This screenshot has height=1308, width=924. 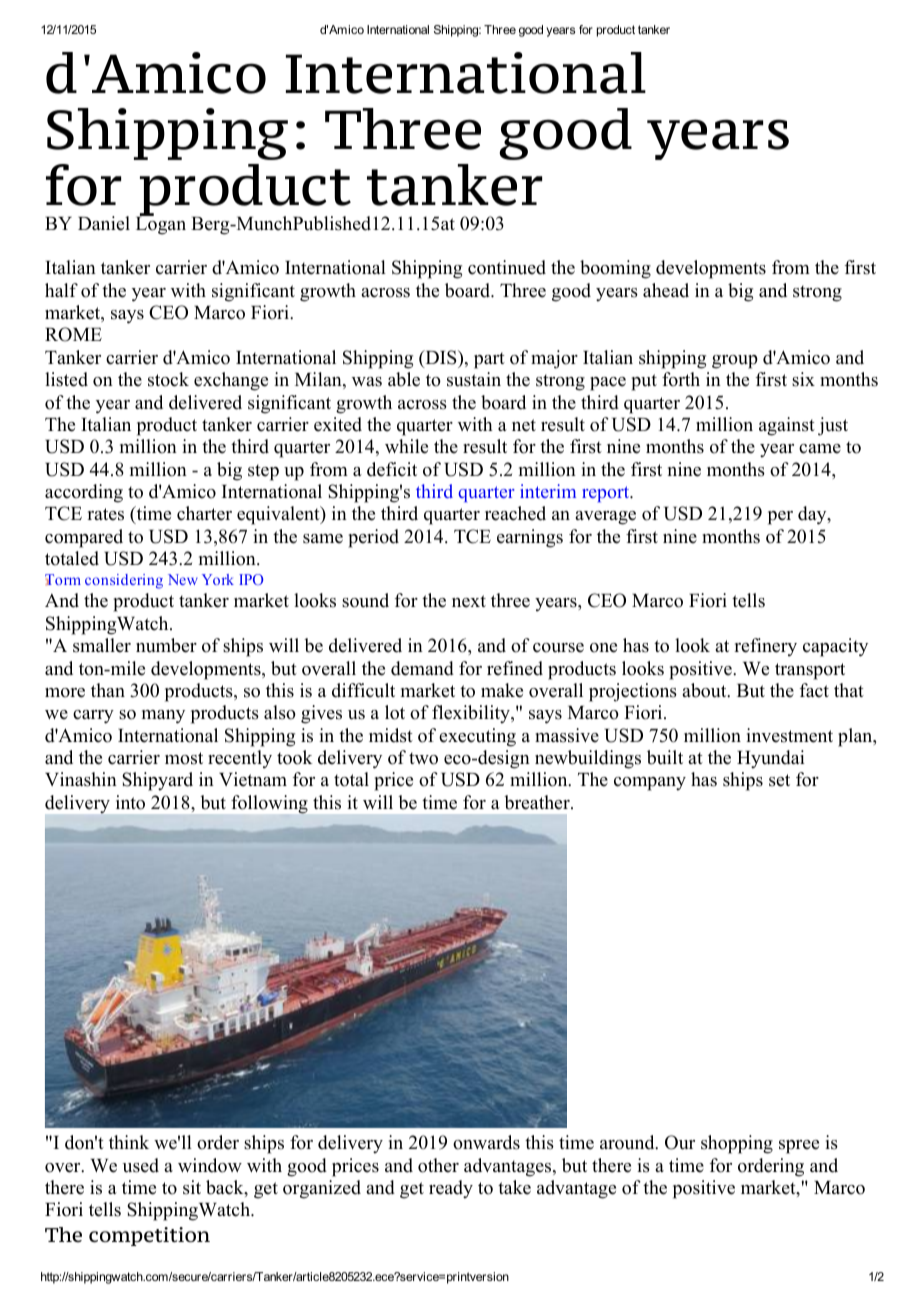 What do you see at coordinates (507, 267) in the screenshot?
I see `continued` at bounding box center [507, 267].
